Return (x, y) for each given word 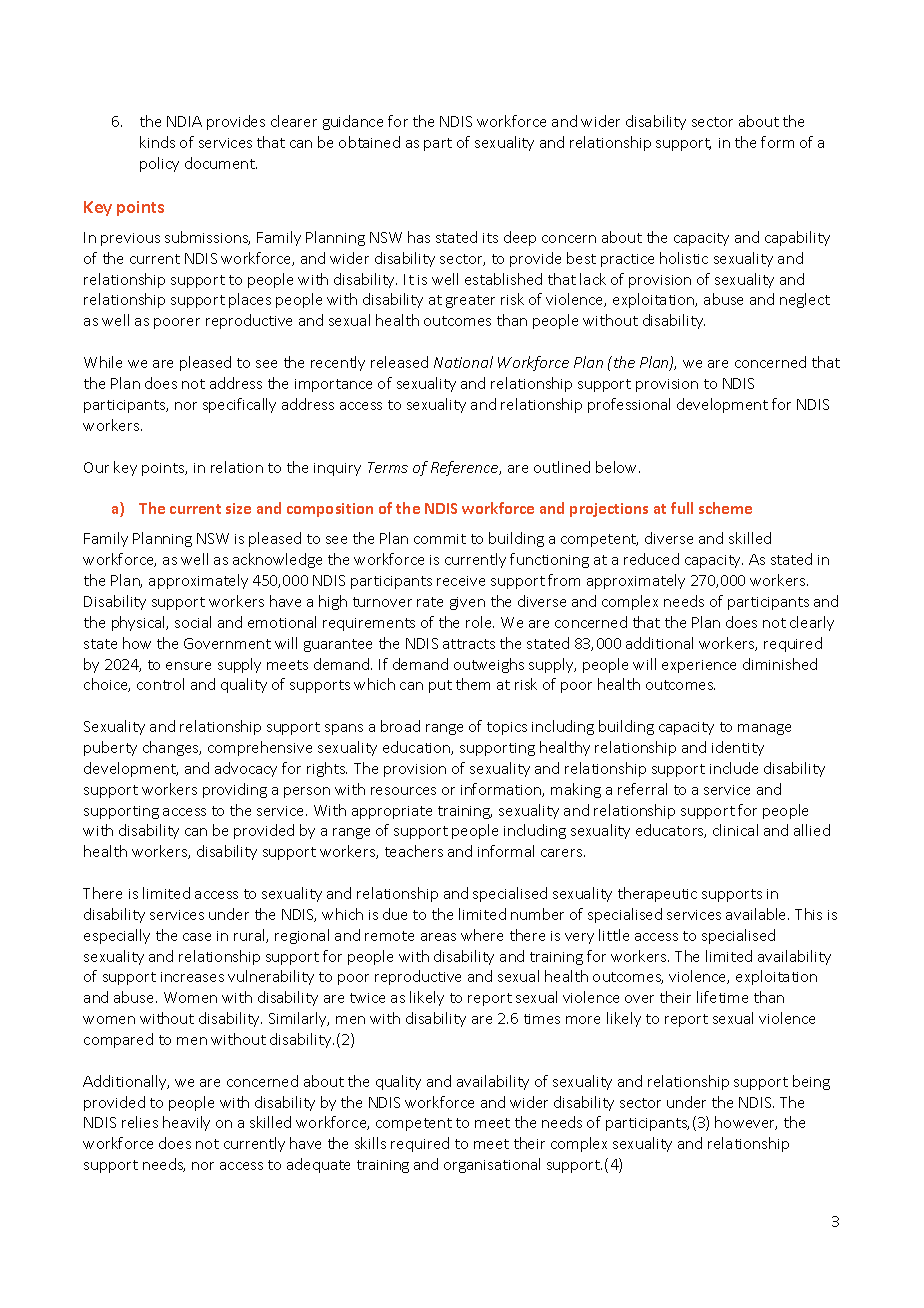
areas (438, 937)
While (103, 362)
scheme (725, 508)
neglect (805, 300)
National (463, 362)
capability (797, 238)
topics (507, 728)
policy (159, 164)
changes (172, 748)
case (197, 937)
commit (440, 539)
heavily (186, 1123)
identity (738, 748)
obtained (369, 142)
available (757, 914)
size (238, 508)
